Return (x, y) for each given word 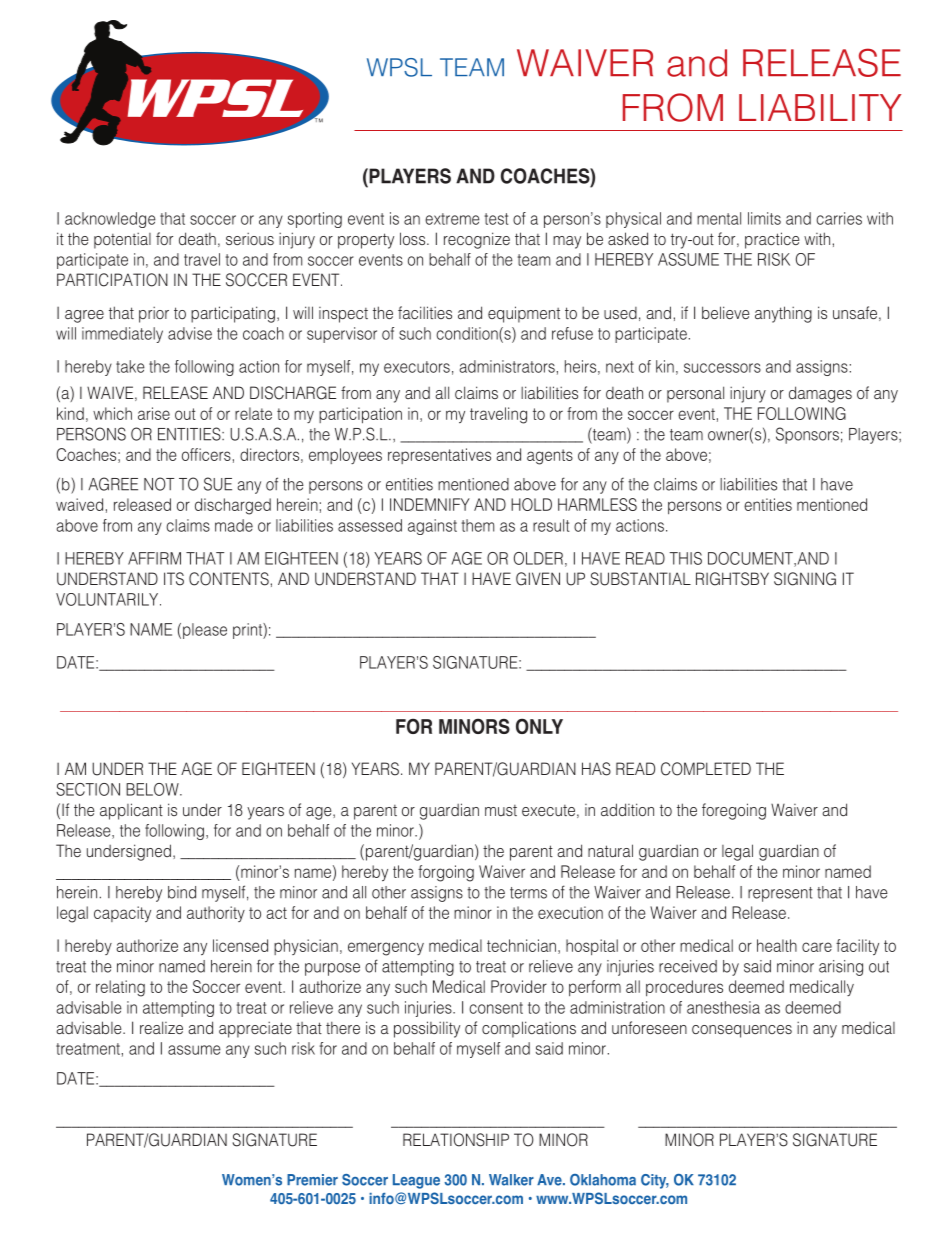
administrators (507, 366)
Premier (312, 1180)
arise (154, 413)
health (777, 945)
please (205, 631)
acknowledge (110, 220)
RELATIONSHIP (456, 1140)
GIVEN (538, 579)
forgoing (446, 873)
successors (722, 368)
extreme (452, 219)
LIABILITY (820, 107)
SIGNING (805, 579)
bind (182, 892)
